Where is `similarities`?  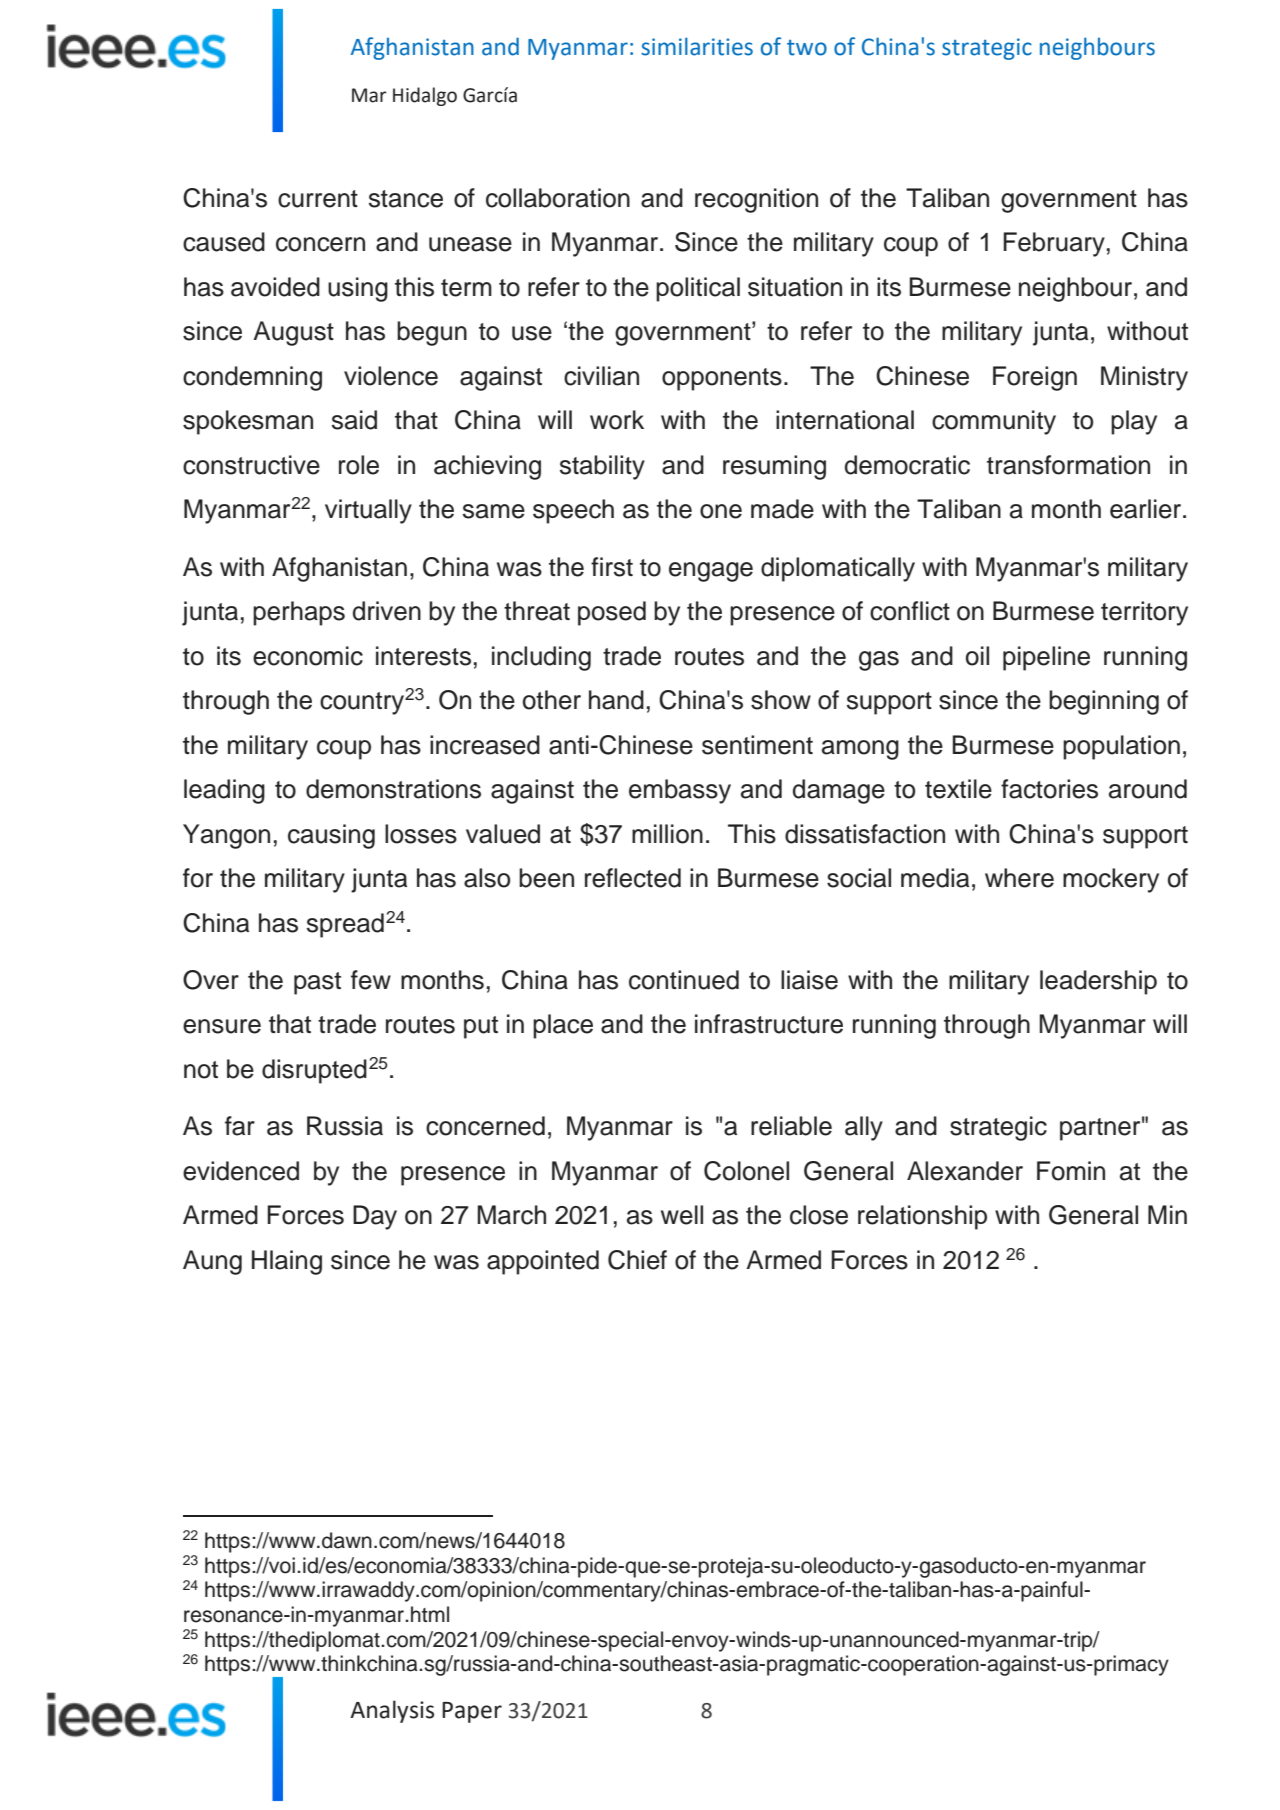
similarities is located at coordinates (697, 46).
